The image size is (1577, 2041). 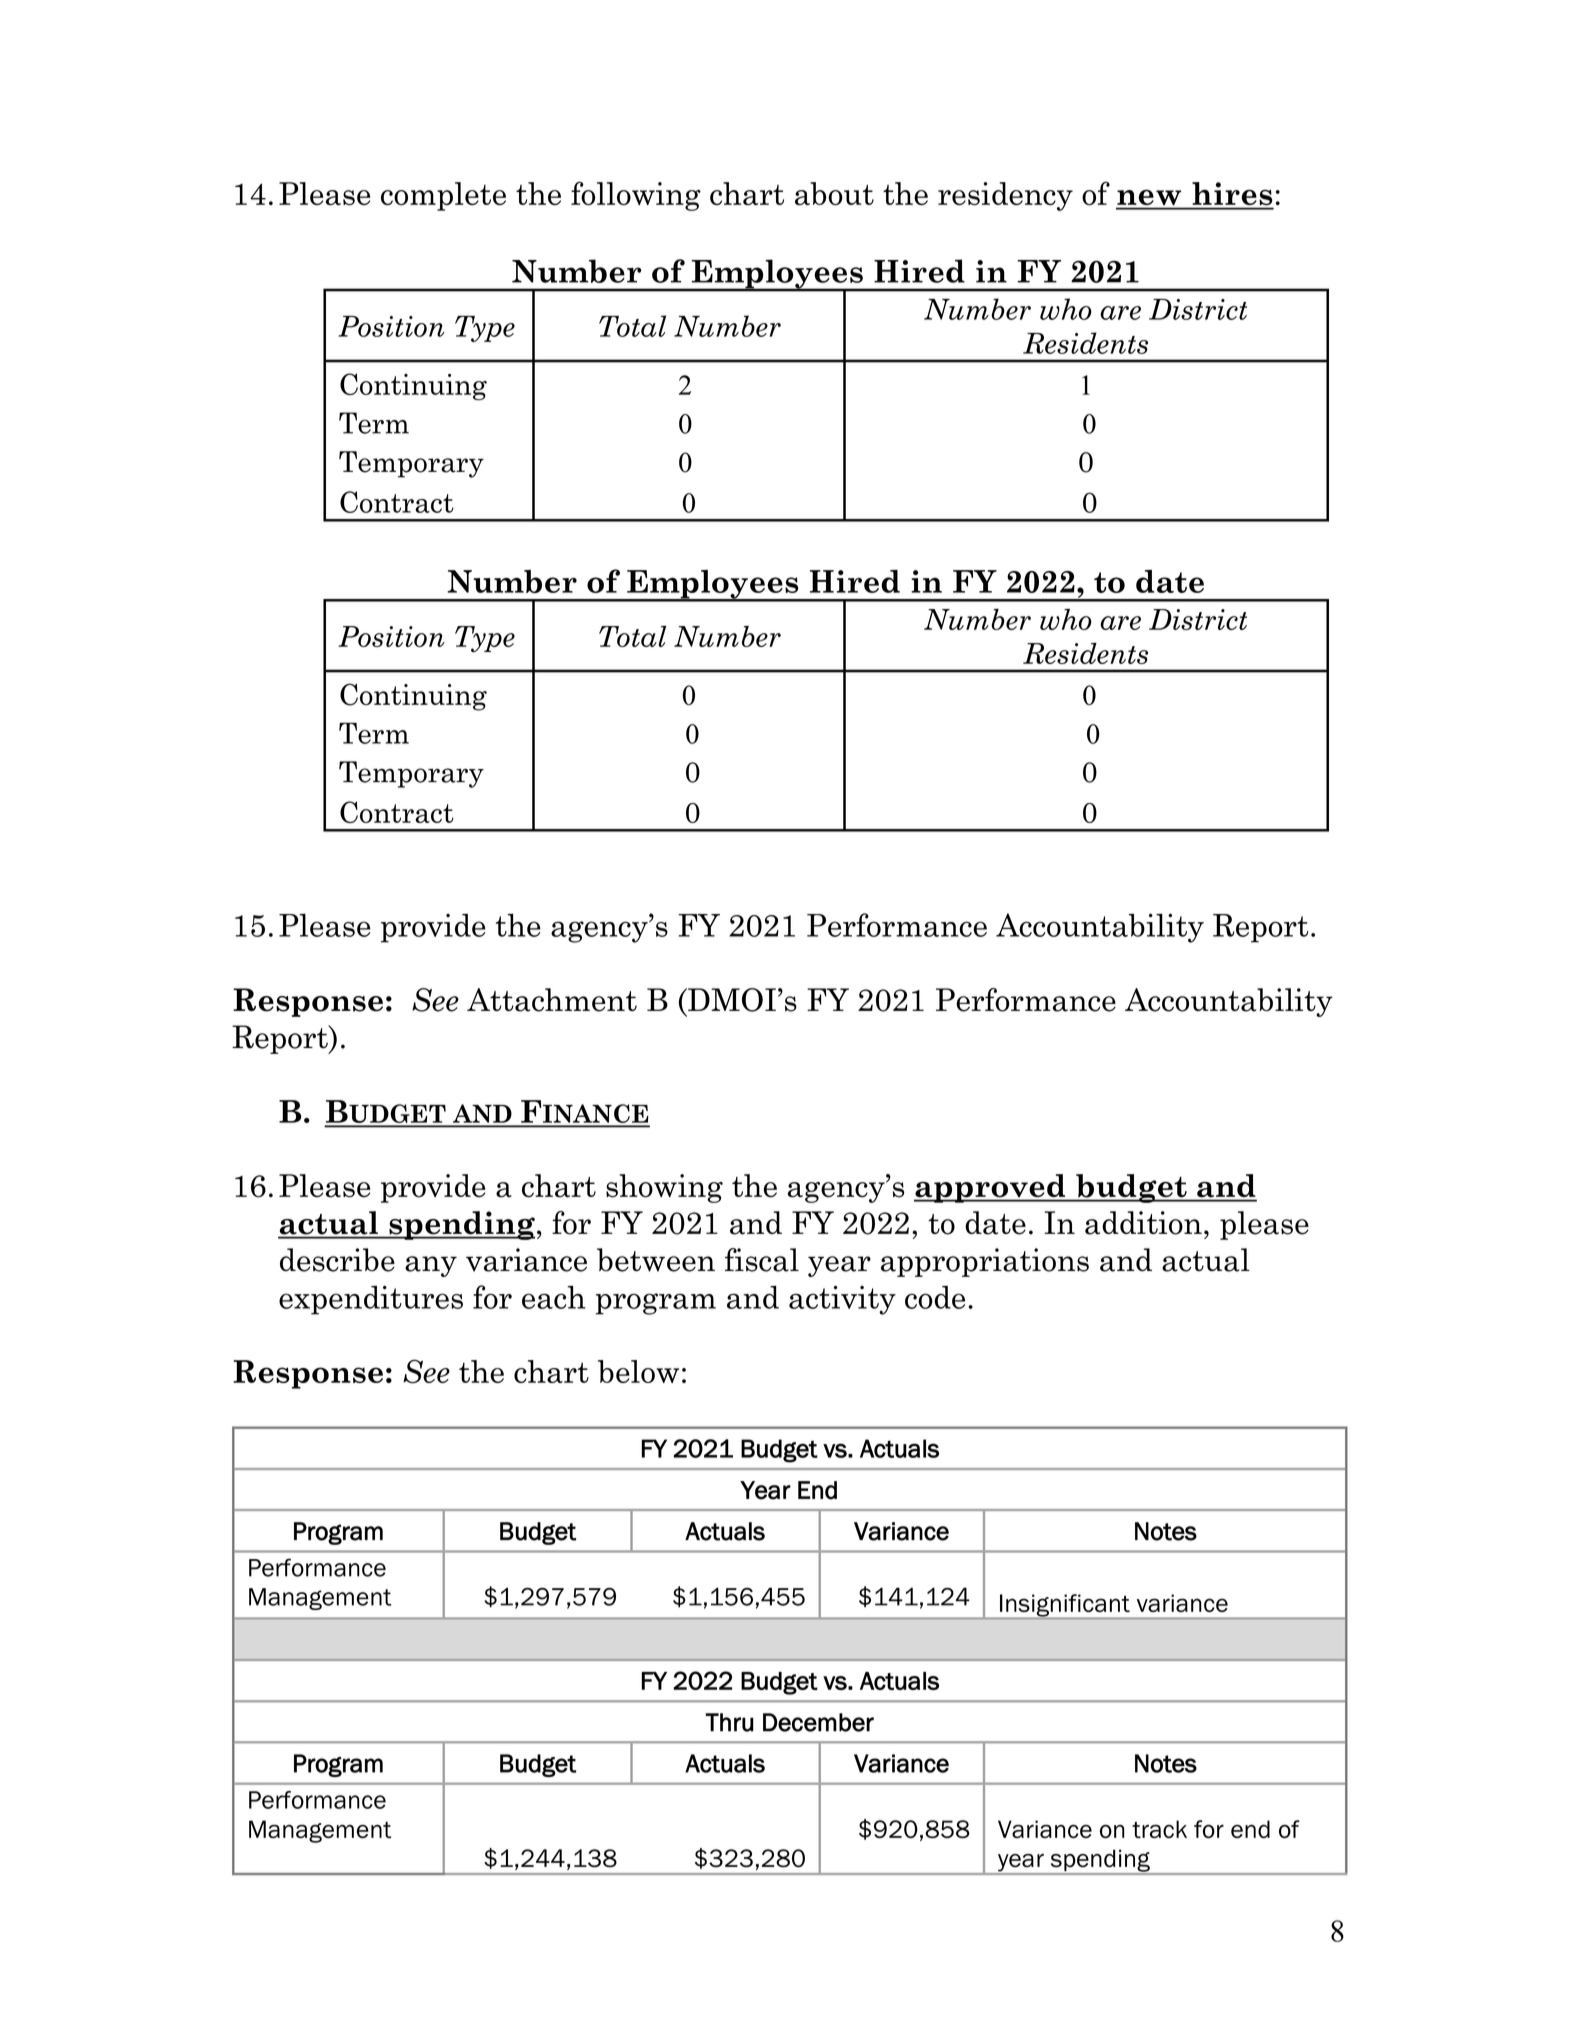 What do you see at coordinates (552, 1000) in the image?
I see `Attachment` at bounding box center [552, 1000].
